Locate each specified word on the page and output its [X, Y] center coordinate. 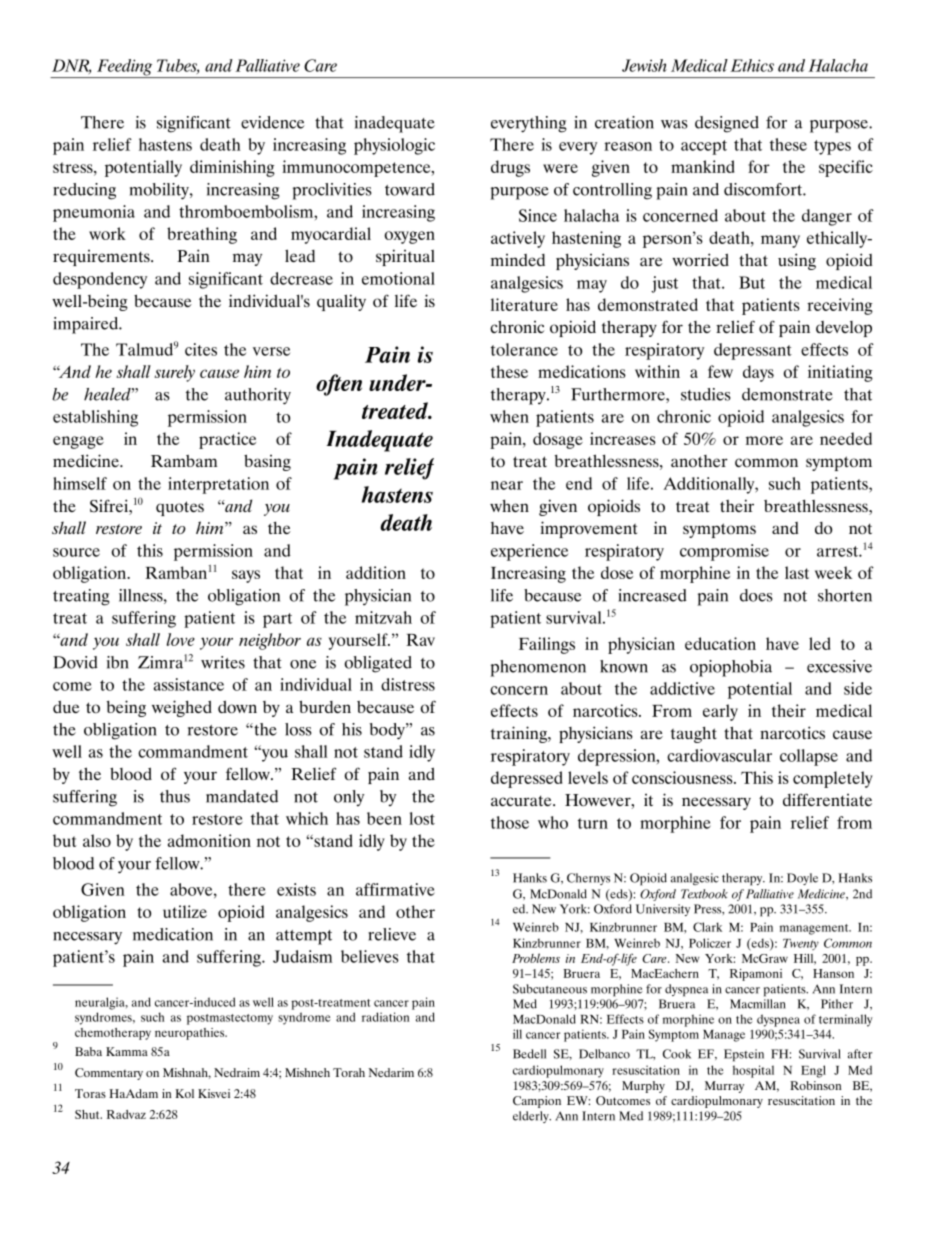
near [507, 485]
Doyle [802, 879]
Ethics [752, 65]
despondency [100, 280]
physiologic [394, 146]
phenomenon [538, 668]
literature [524, 304]
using [797, 261]
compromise [724, 552]
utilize [185, 911]
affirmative [395, 889]
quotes [180, 508]
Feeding [125, 68]
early [720, 712]
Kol [184, 1093]
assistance [189, 684]
